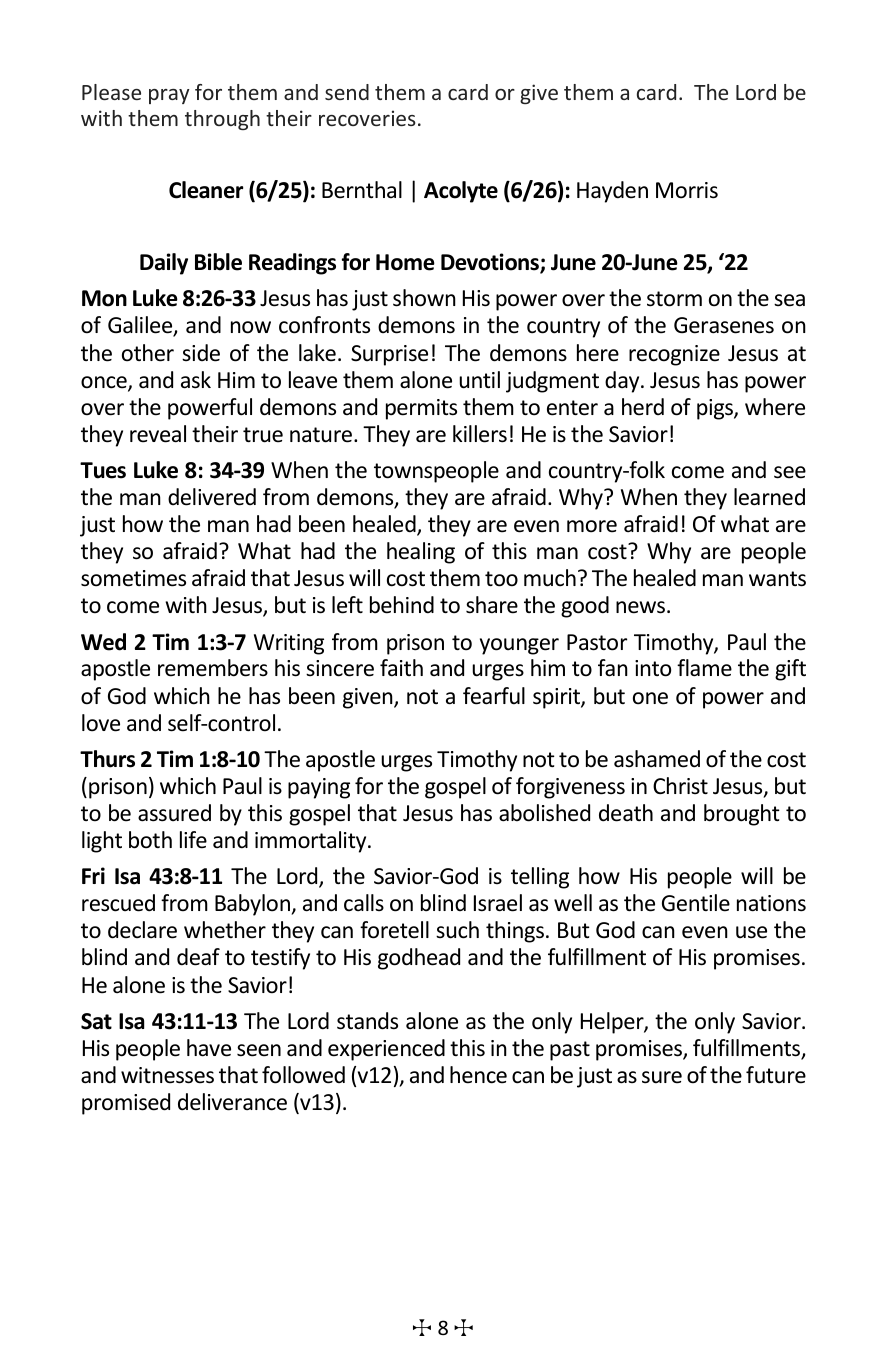 The image size is (887, 1372). I want to click on pigs, so click(716, 409).
